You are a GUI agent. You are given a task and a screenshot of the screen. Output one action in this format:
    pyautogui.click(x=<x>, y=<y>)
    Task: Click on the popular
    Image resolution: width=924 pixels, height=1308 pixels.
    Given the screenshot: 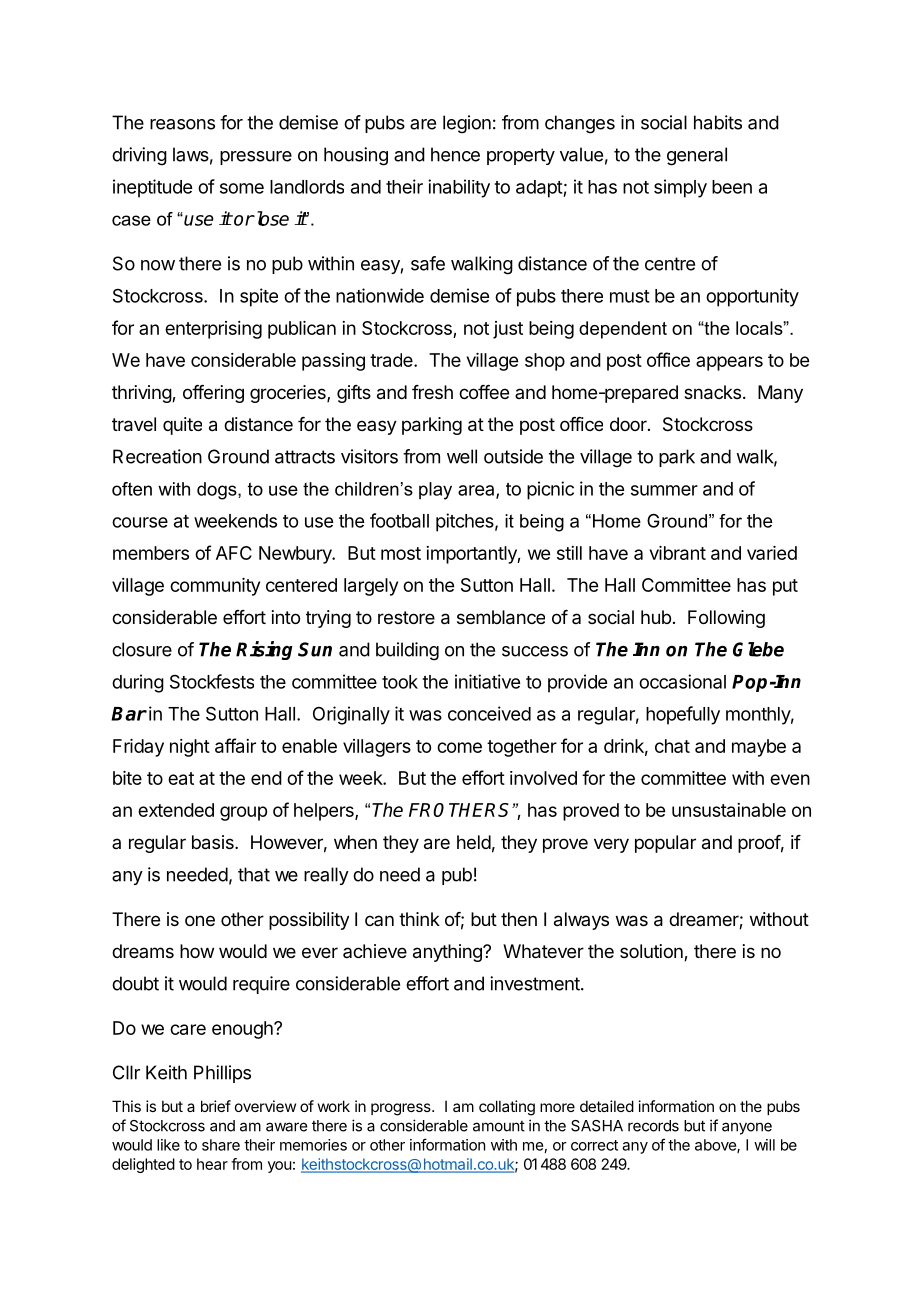 What is the action you would take?
    pyautogui.click(x=665, y=844)
